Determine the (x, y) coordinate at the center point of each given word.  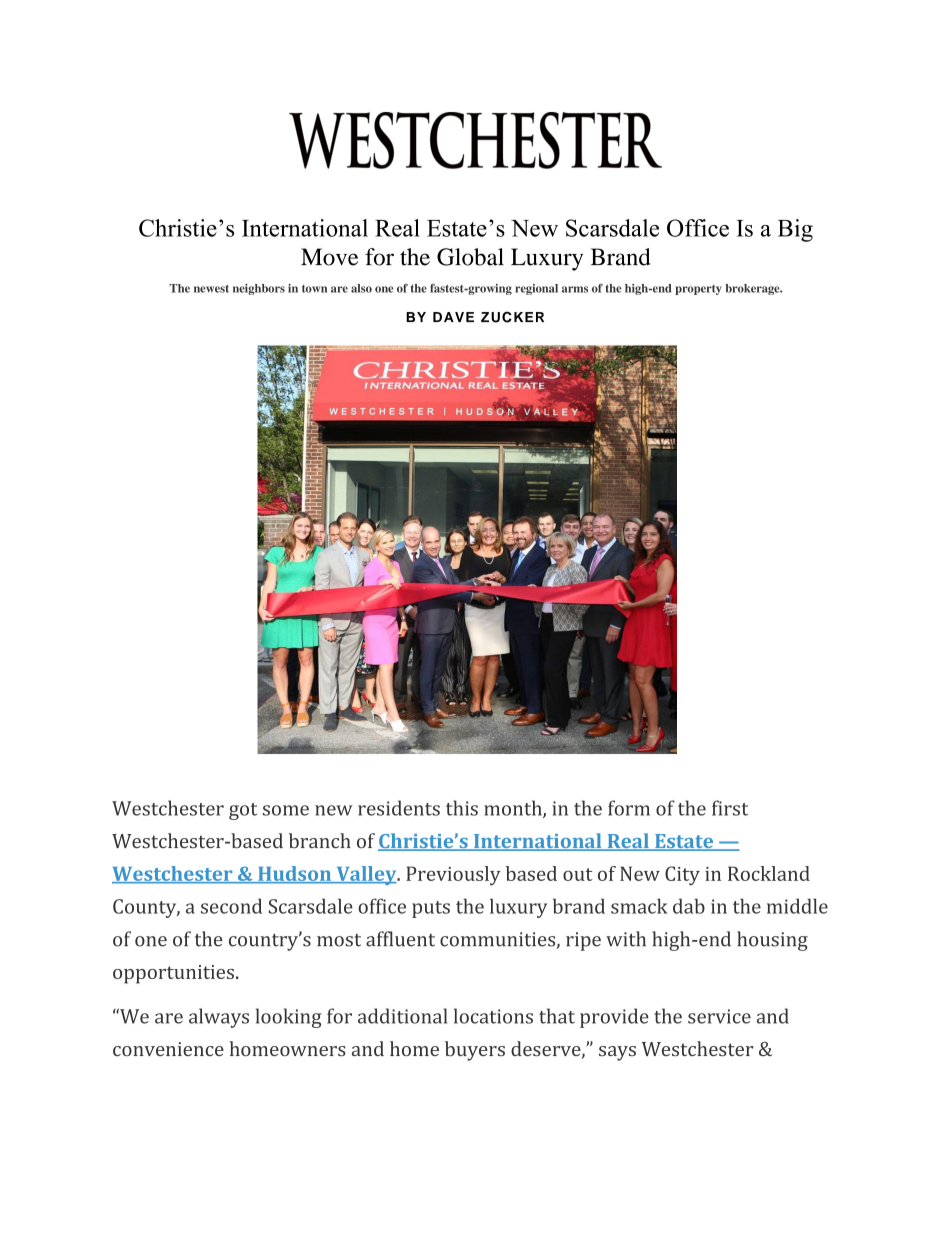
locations (493, 1016)
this (462, 808)
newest (211, 289)
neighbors (259, 289)
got (243, 811)
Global (470, 257)
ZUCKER (512, 317)
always (219, 1018)
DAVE (453, 317)
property (698, 290)
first (730, 808)
